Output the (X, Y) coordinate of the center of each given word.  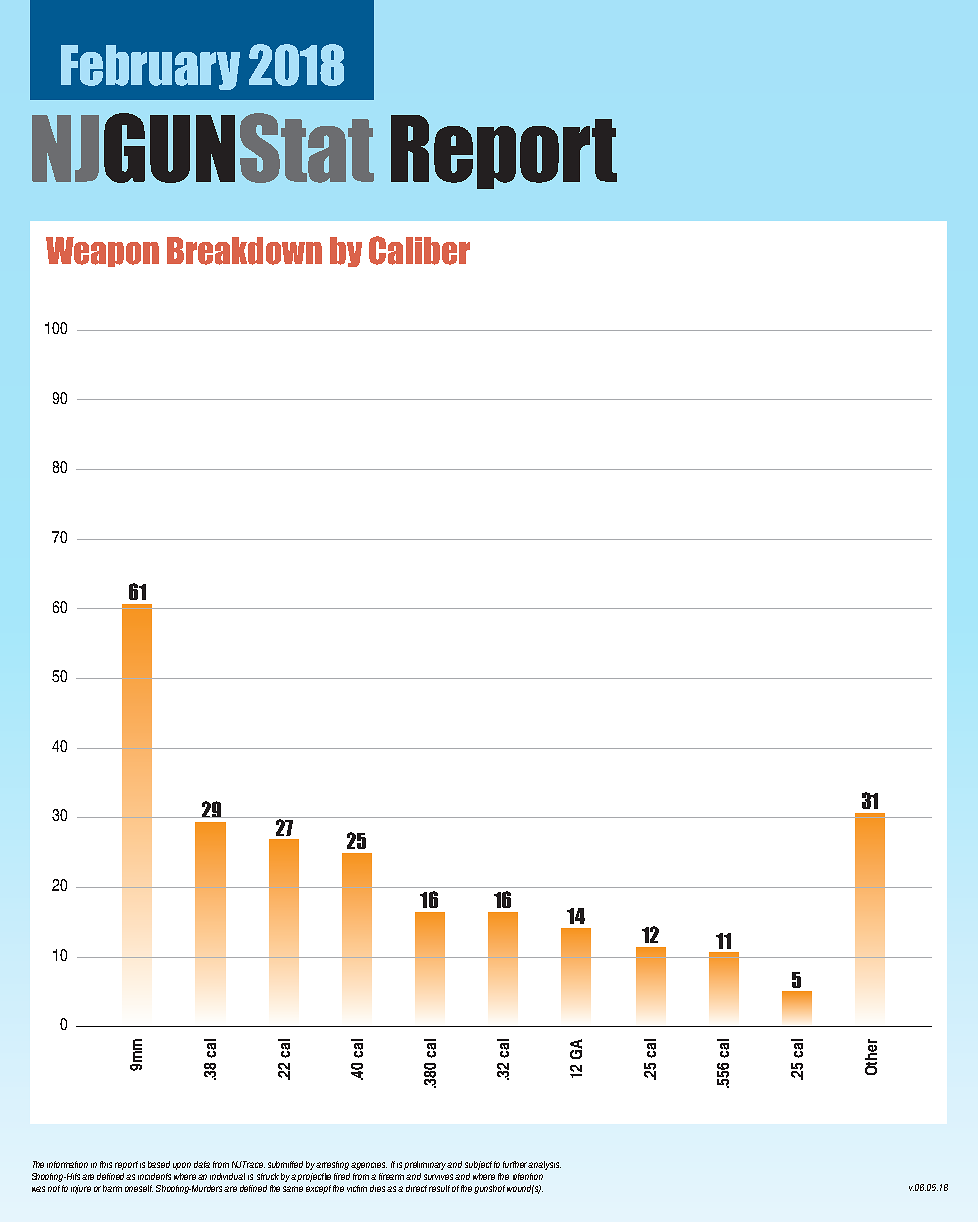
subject (478, 1165)
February (150, 67)
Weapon (102, 252)
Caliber (419, 250)
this (106, 1164)
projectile (314, 1177)
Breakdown (244, 251)
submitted (285, 1164)
